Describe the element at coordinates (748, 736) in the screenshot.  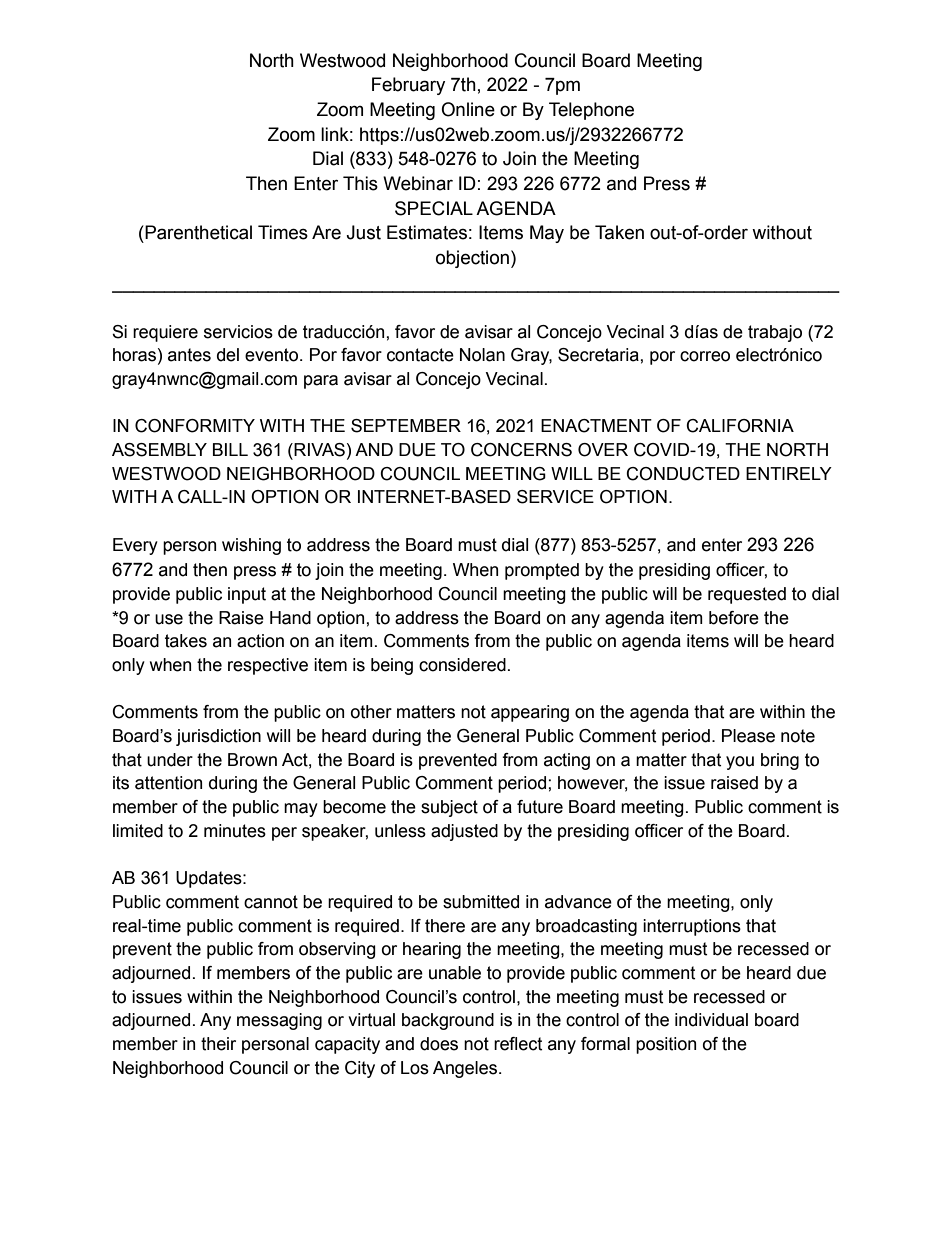
I see `Please` at that location.
